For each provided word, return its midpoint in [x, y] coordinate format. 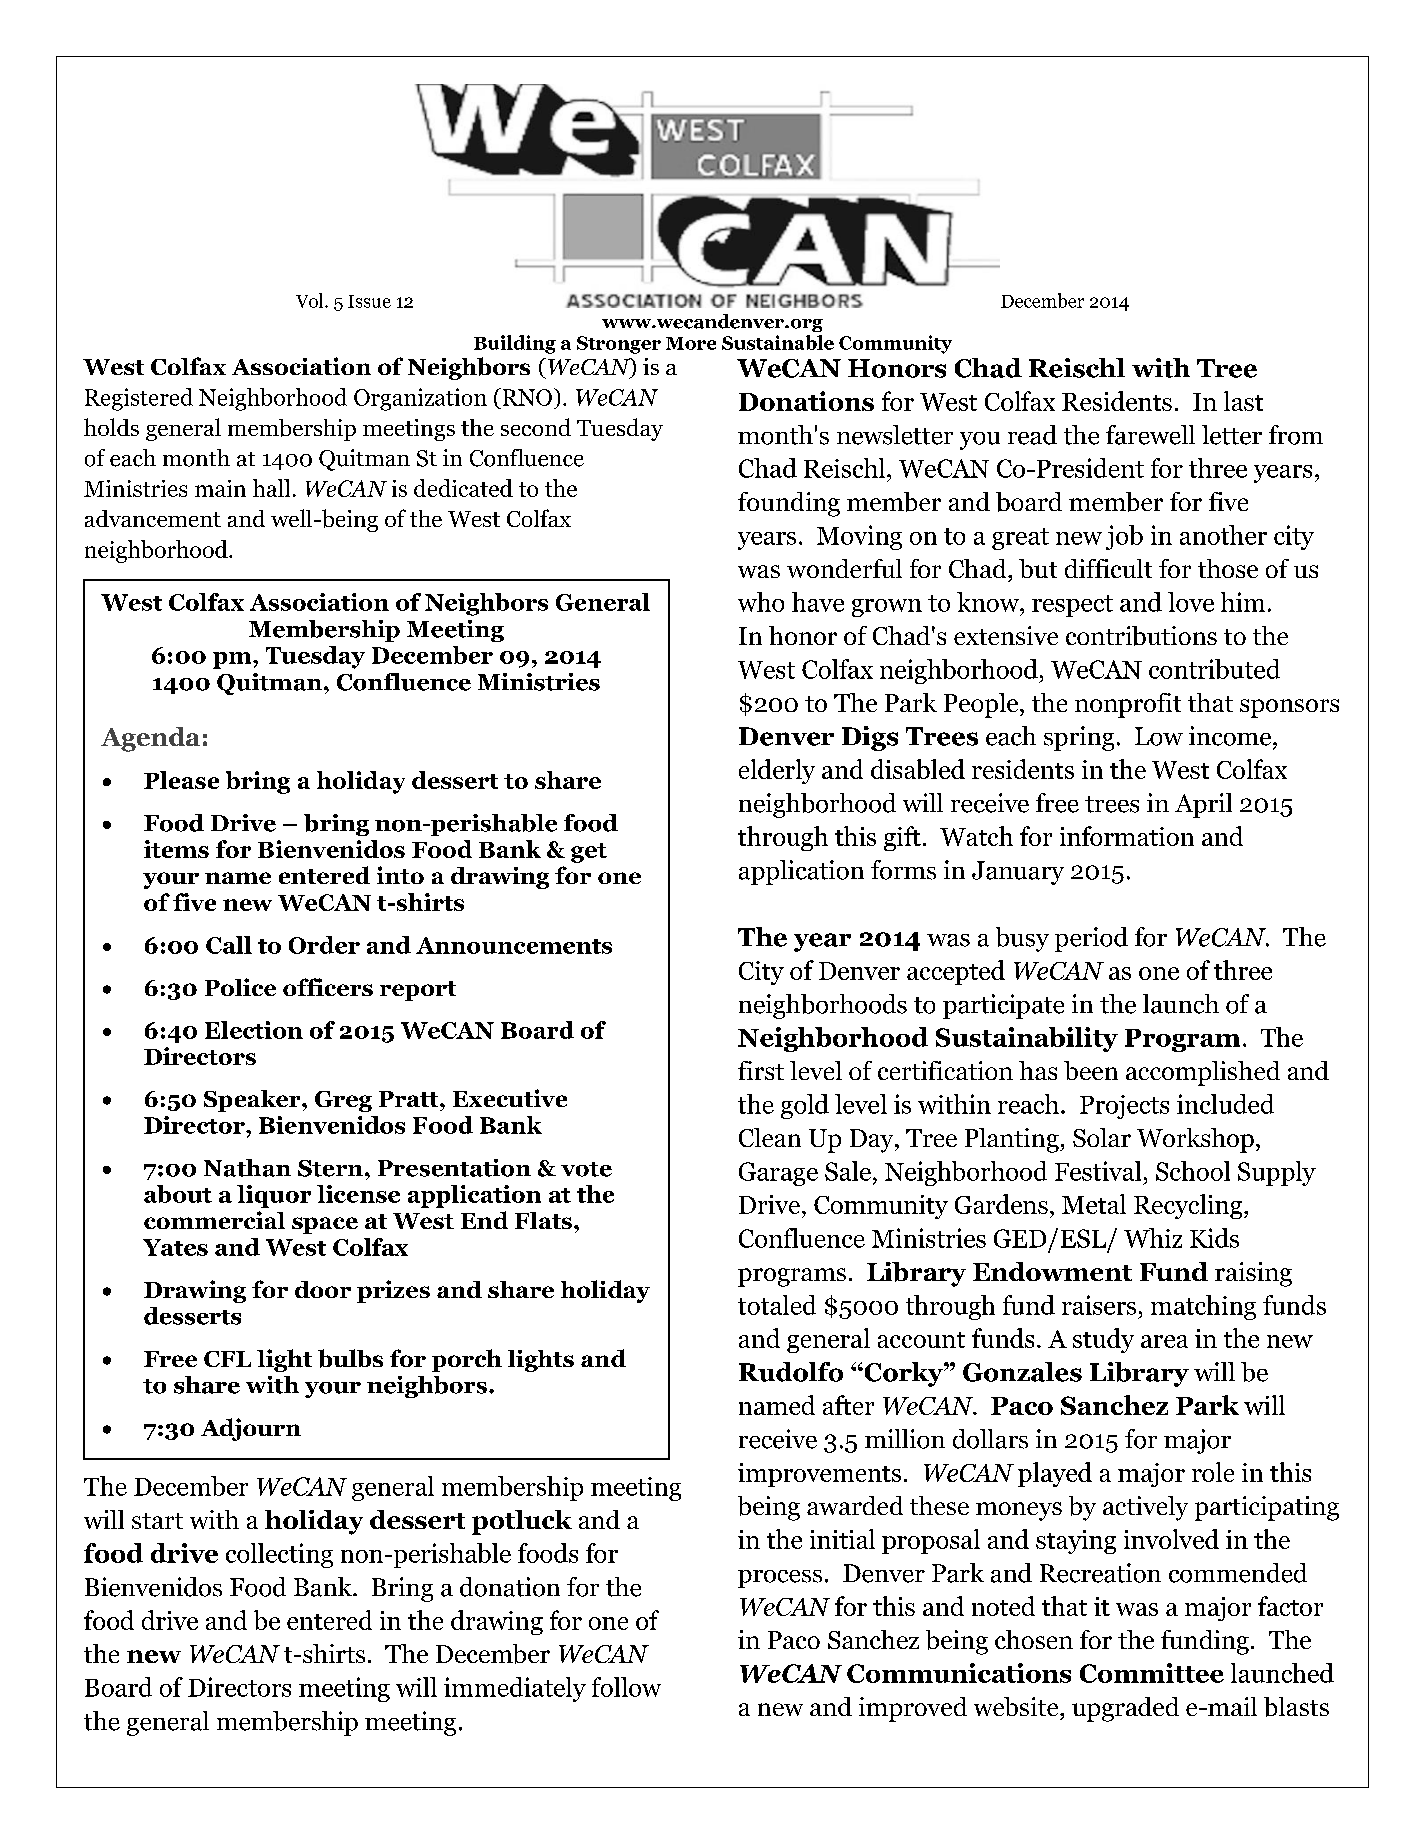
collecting [279, 1555]
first [761, 1070]
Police [240, 987]
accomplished [1203, 1073]
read [1032, 435]
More [691, 343]
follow [626, 1687]
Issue [369, 301]
